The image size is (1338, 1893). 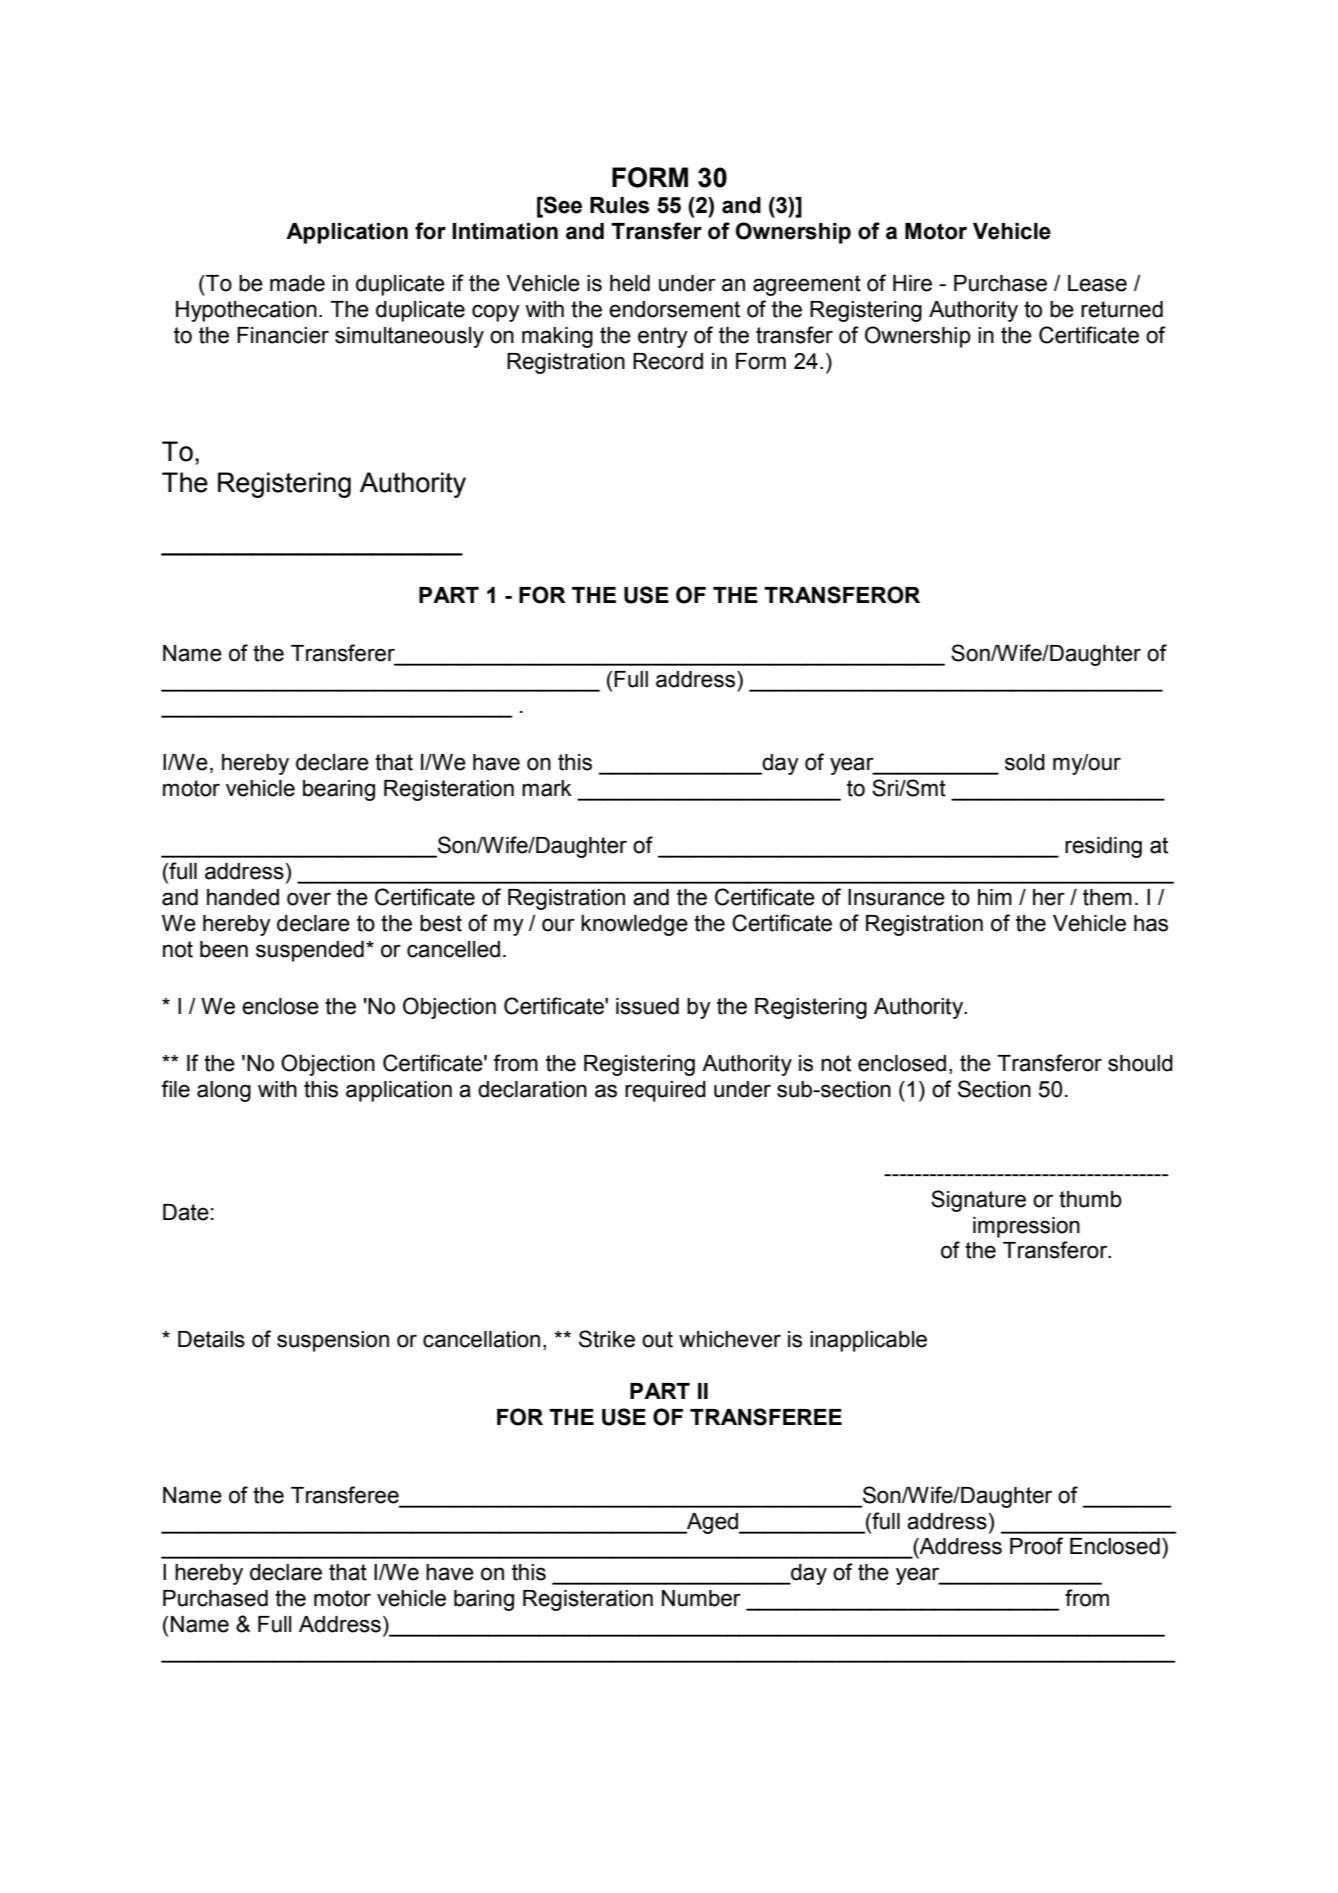 What do you see at coordinates (297, 283) in the screenshot?
I see `made` at bounding box center [297, 283].
